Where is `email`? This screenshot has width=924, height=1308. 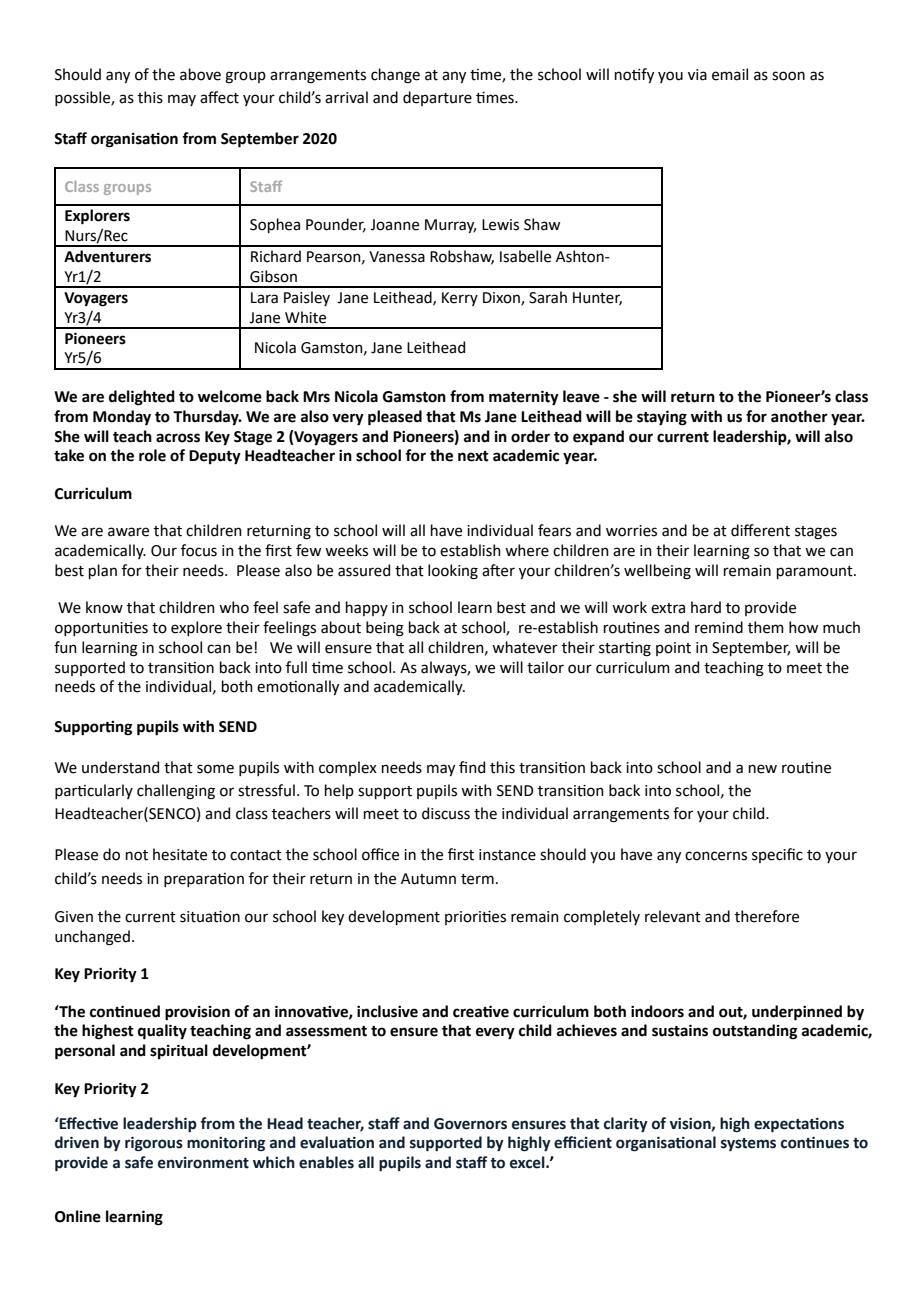 email is located at coordinates (730, 74).
